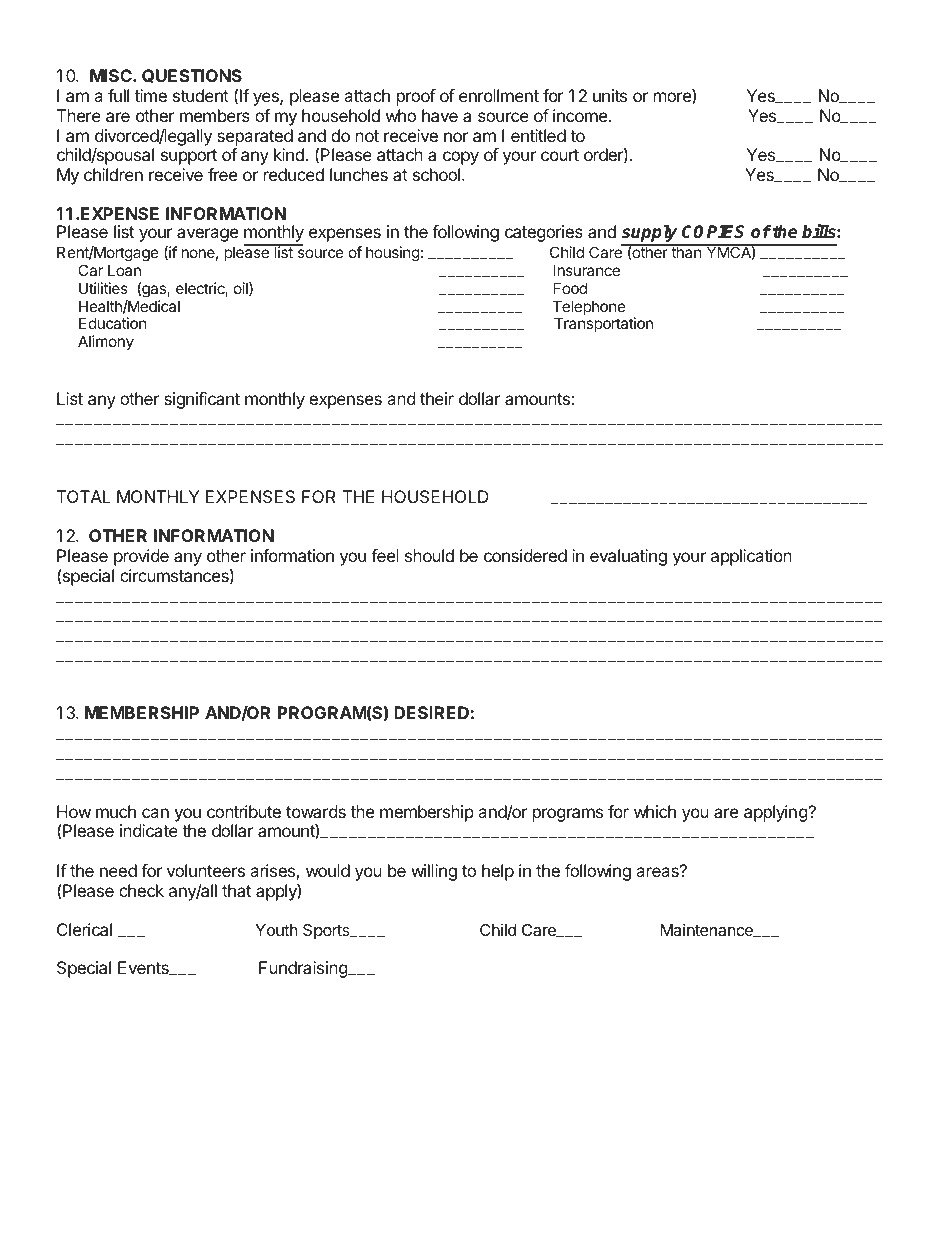 Image resolution: width=952 pixels, height=1233 pixels. Describe the element at coordinates (84, 496) in the screenshot. I see `TOTAL` at that location.
